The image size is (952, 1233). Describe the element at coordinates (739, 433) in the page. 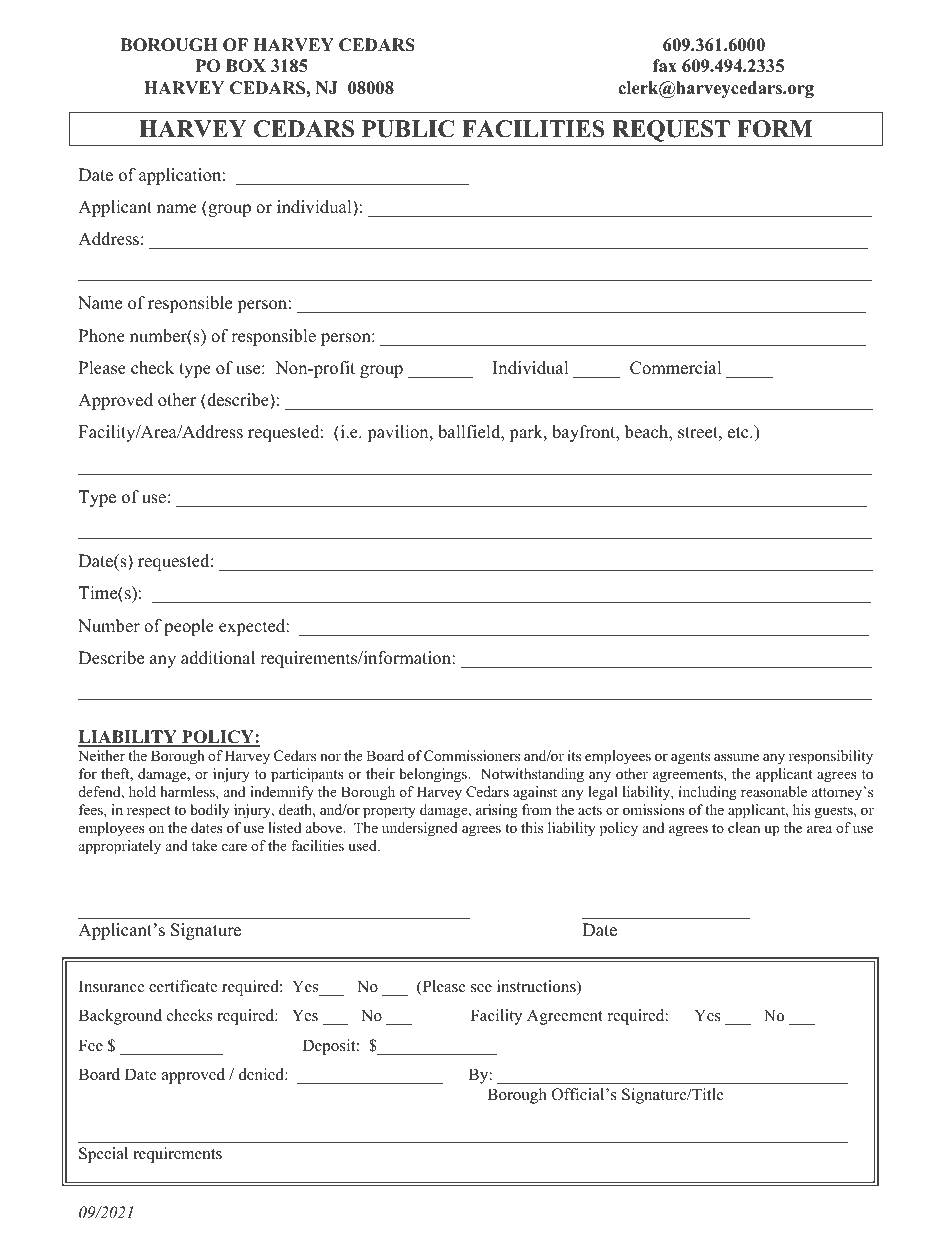

I see `etc` at that location.
